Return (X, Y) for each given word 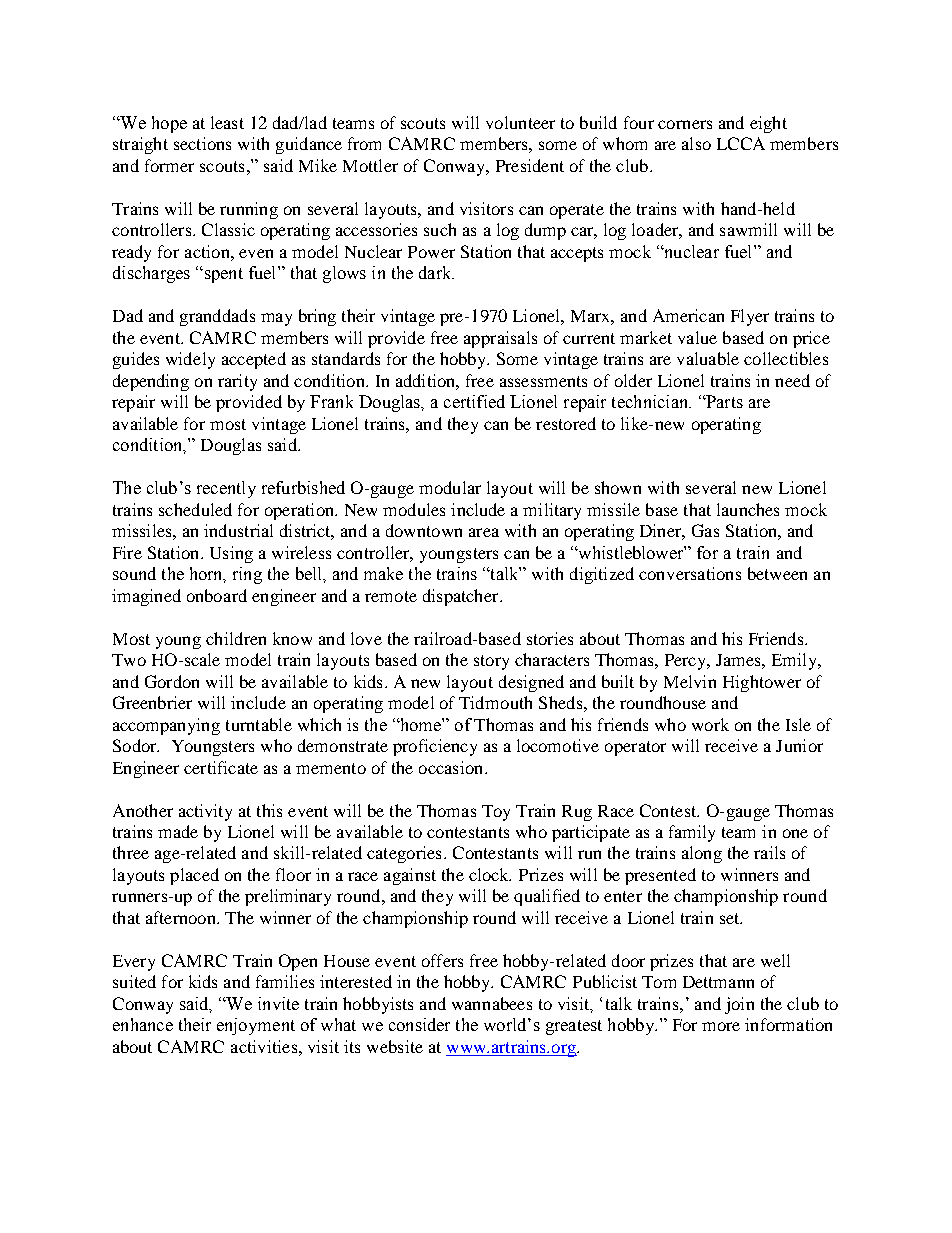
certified (474, 401)
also (696, 143)
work (710, 724)
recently (226, 489)
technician (651, 401)
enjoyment (256, 1026)
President (530, 165)
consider (419, 1024)
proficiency (435, 747)
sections (202, 143)
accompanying (166, 726)
